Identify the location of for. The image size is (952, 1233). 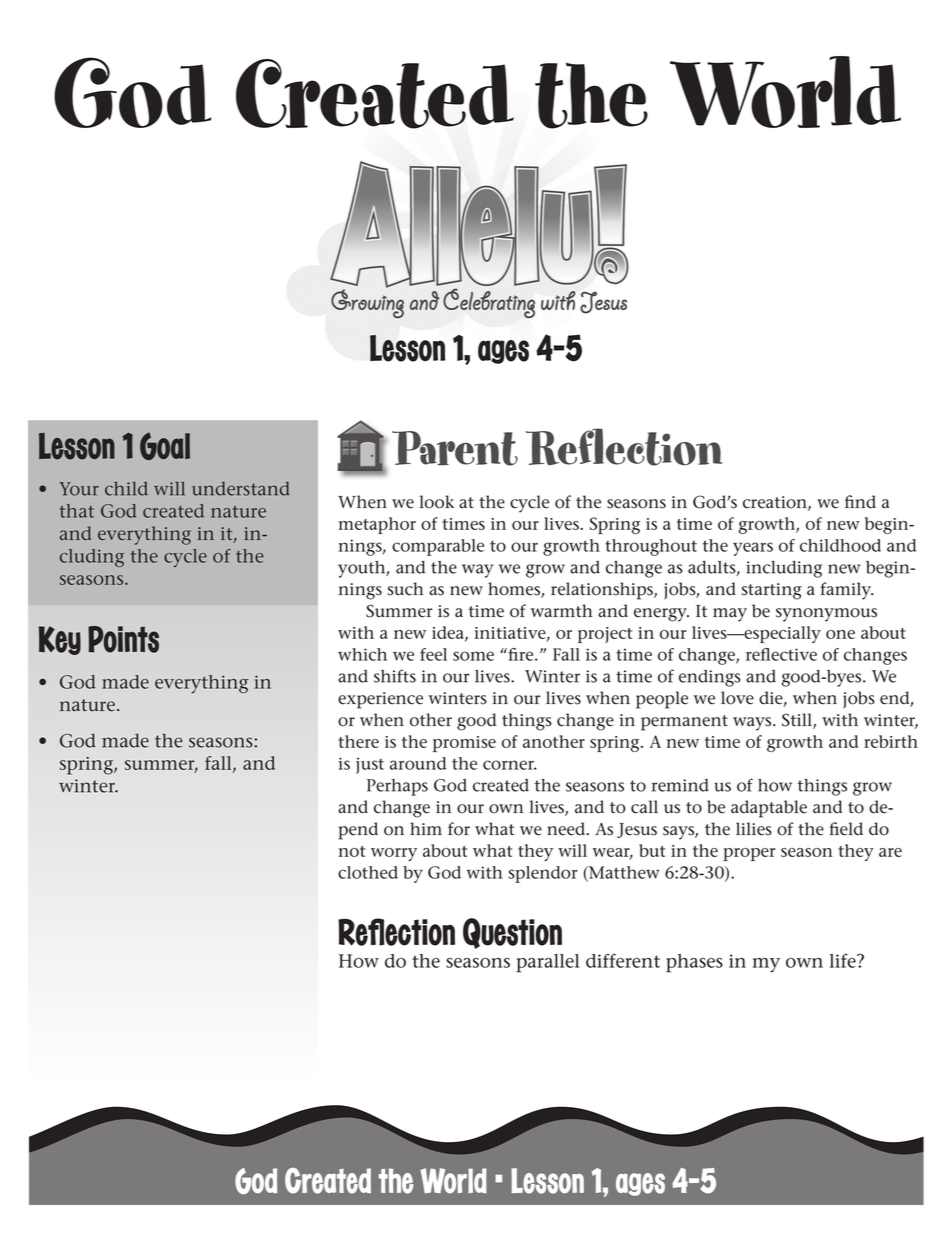
(459, 829).
